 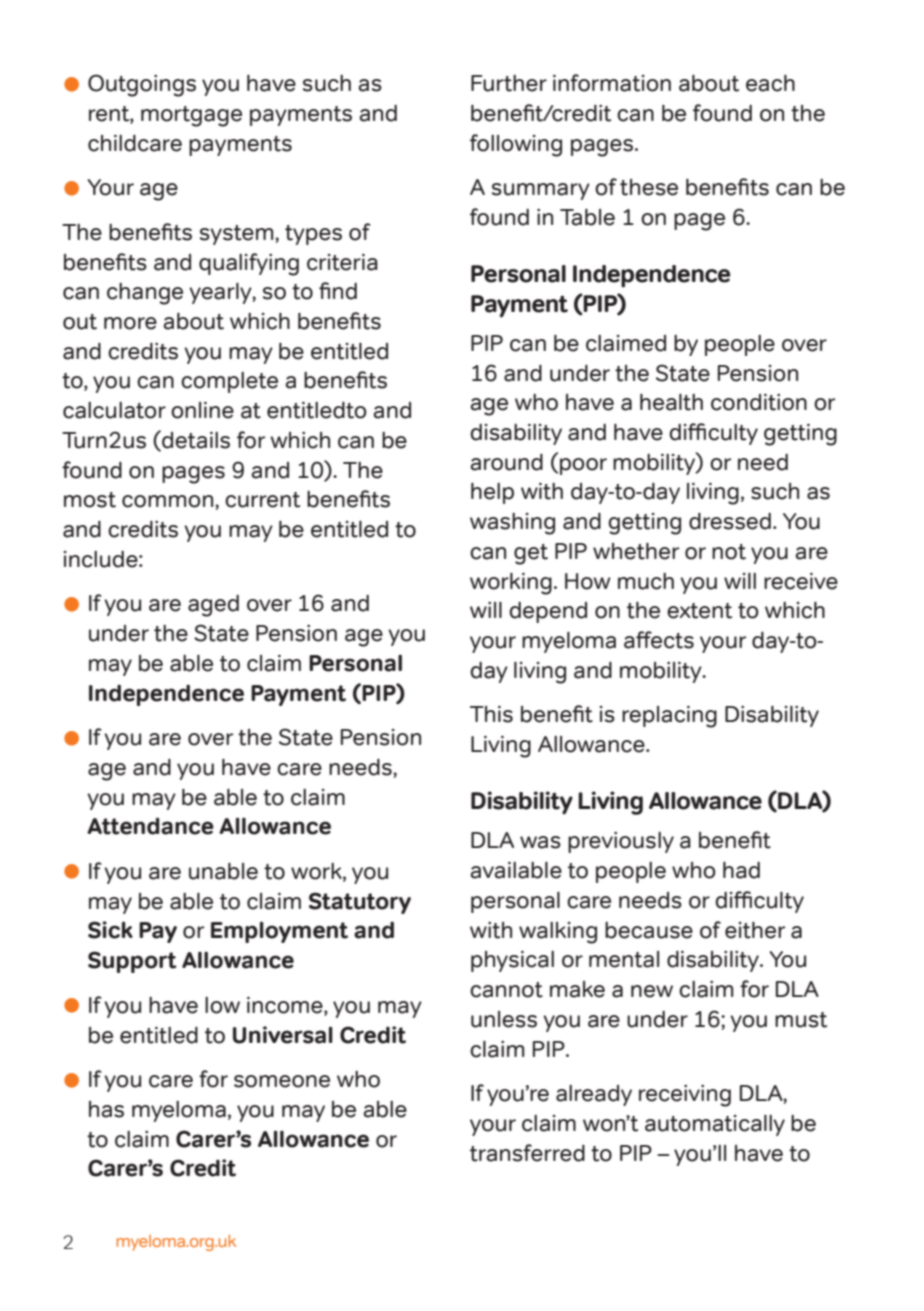 What do you see at coordinates (106, 1109) in the page?
I see `has` at bounding box center [106, 1109].
